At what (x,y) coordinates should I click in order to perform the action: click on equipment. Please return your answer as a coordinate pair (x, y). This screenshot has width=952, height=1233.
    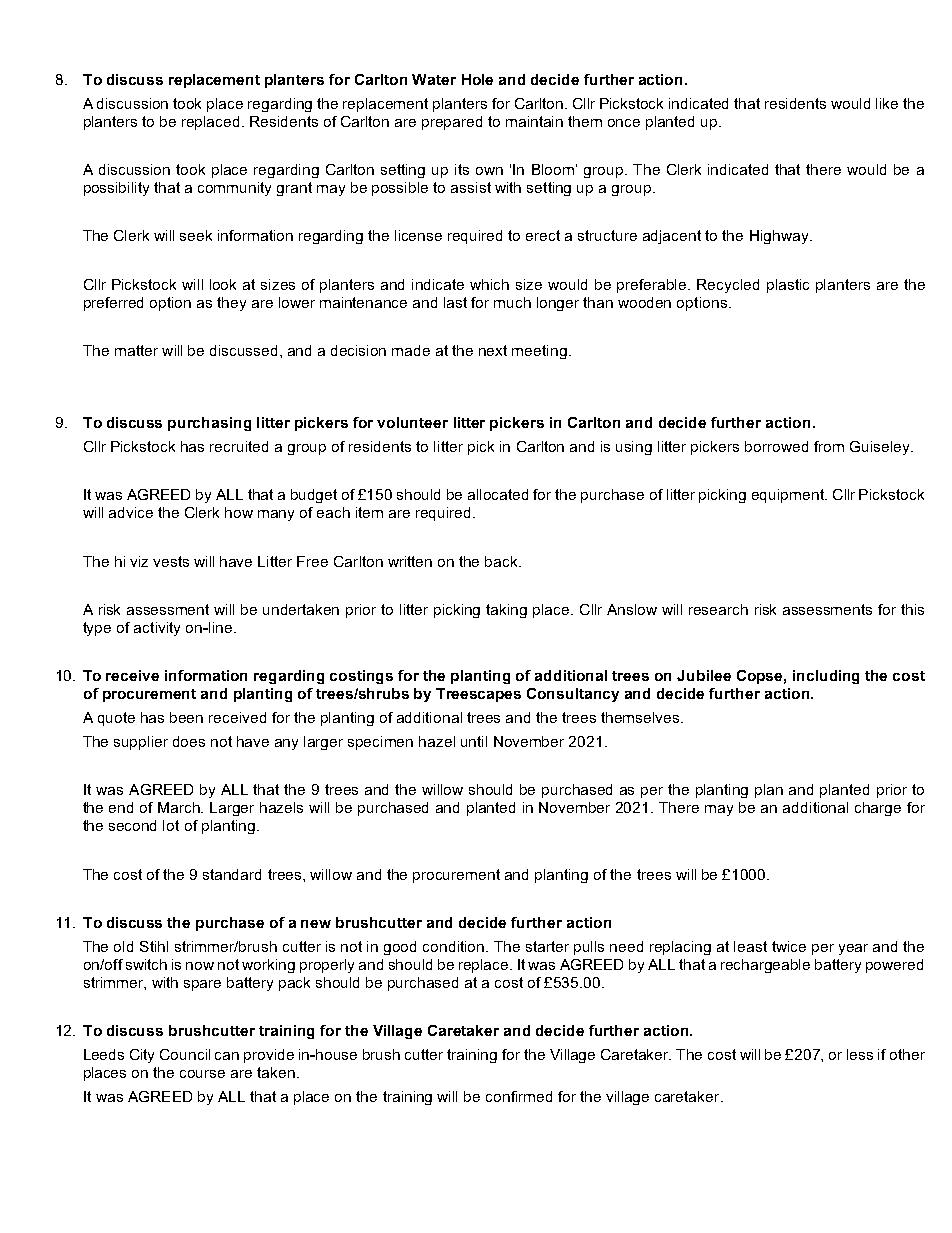
    Looking at the image, I should click on (789, 496).
